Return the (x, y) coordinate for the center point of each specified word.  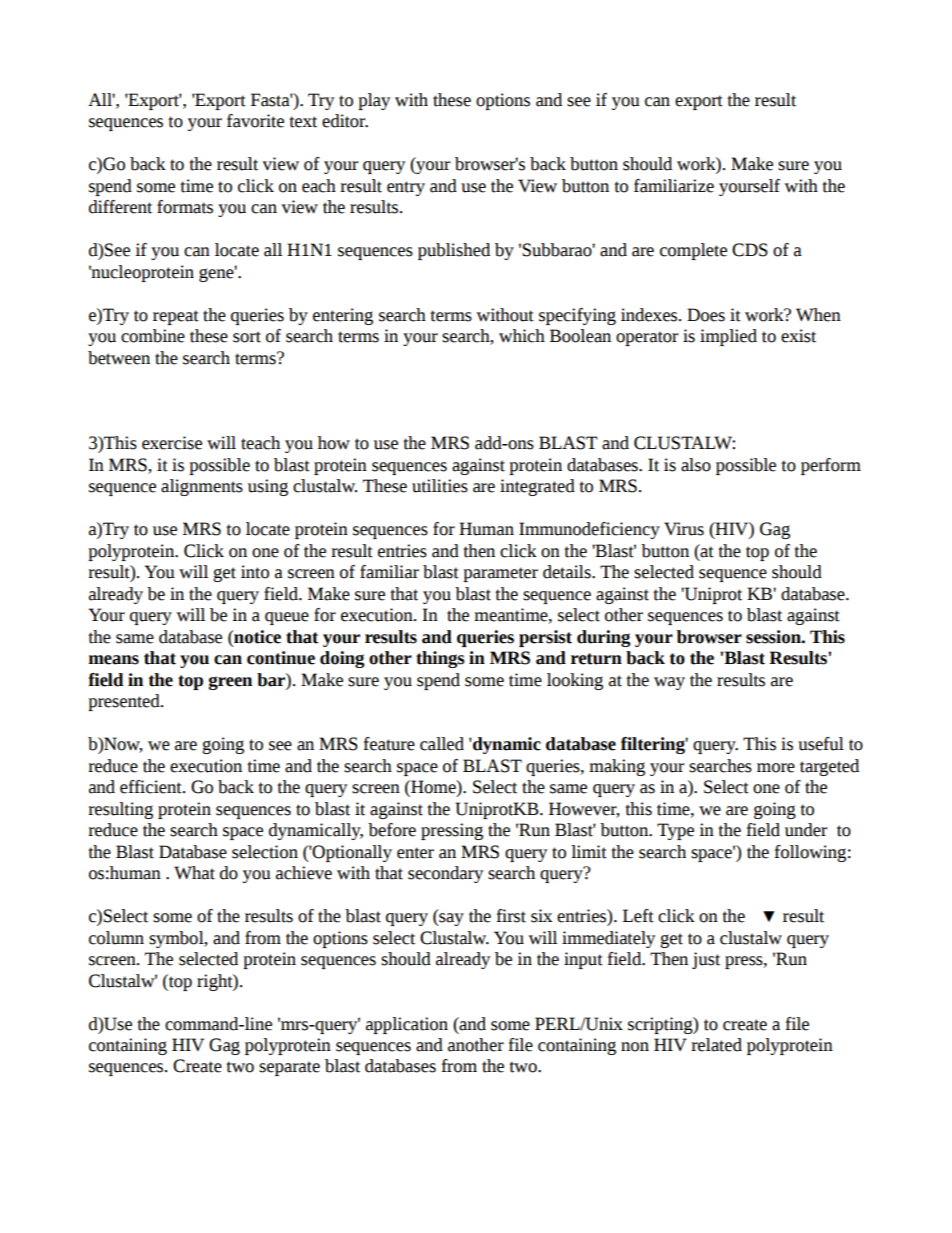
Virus (684, 529)
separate (289, 1068)
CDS (750, 250)
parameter (500, 574)
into (255, 572)
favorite (255, 121)
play (374, 101)
